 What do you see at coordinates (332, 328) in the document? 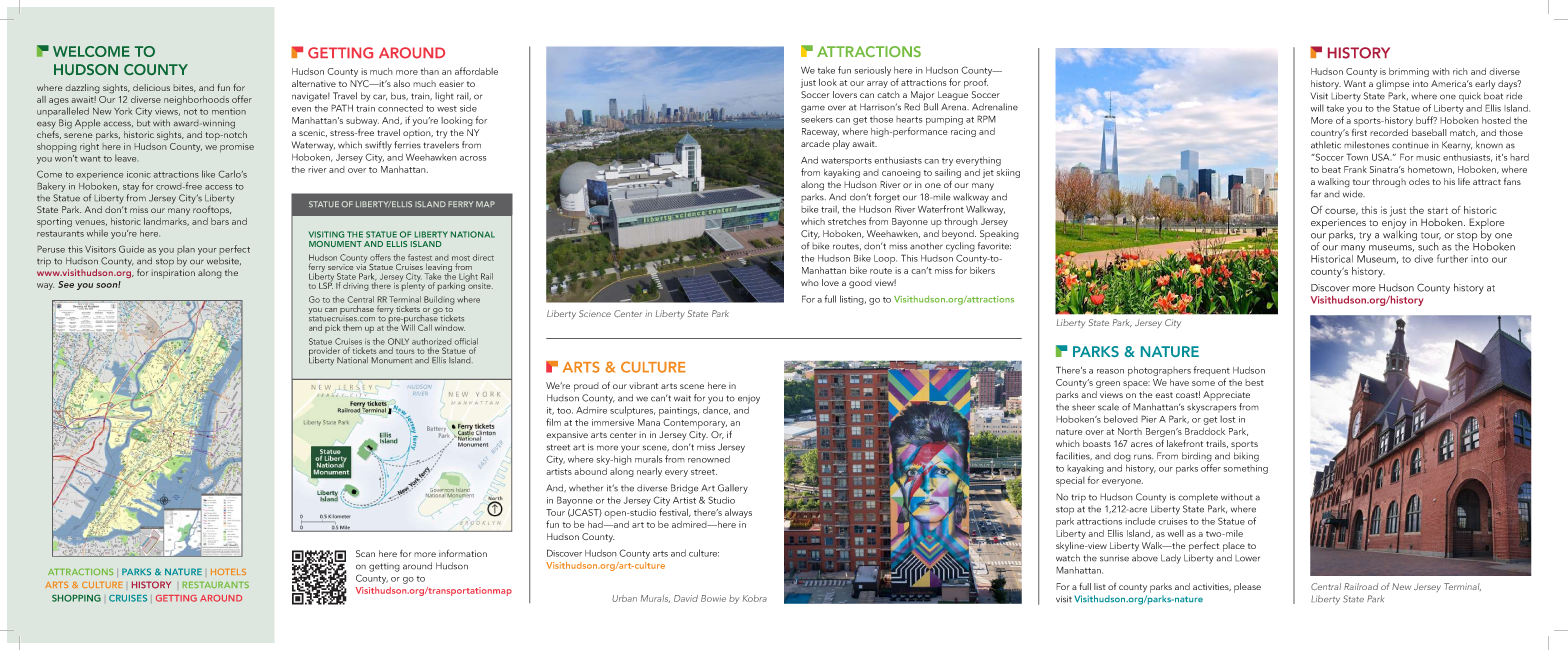
I see `pick` at bounding box center [332, 328].
